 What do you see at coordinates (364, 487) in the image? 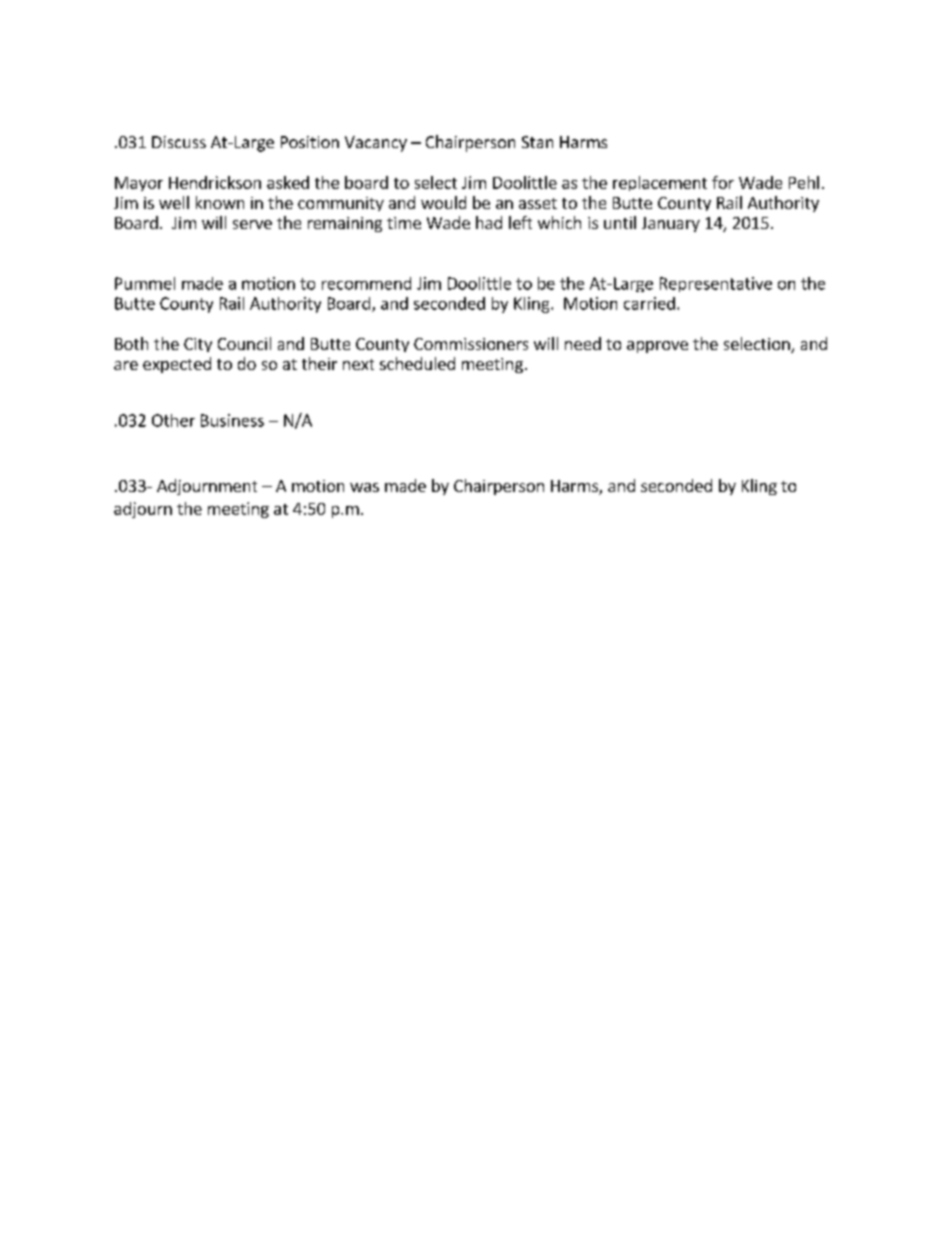
I see `was` at bounding box center [364, 487].
